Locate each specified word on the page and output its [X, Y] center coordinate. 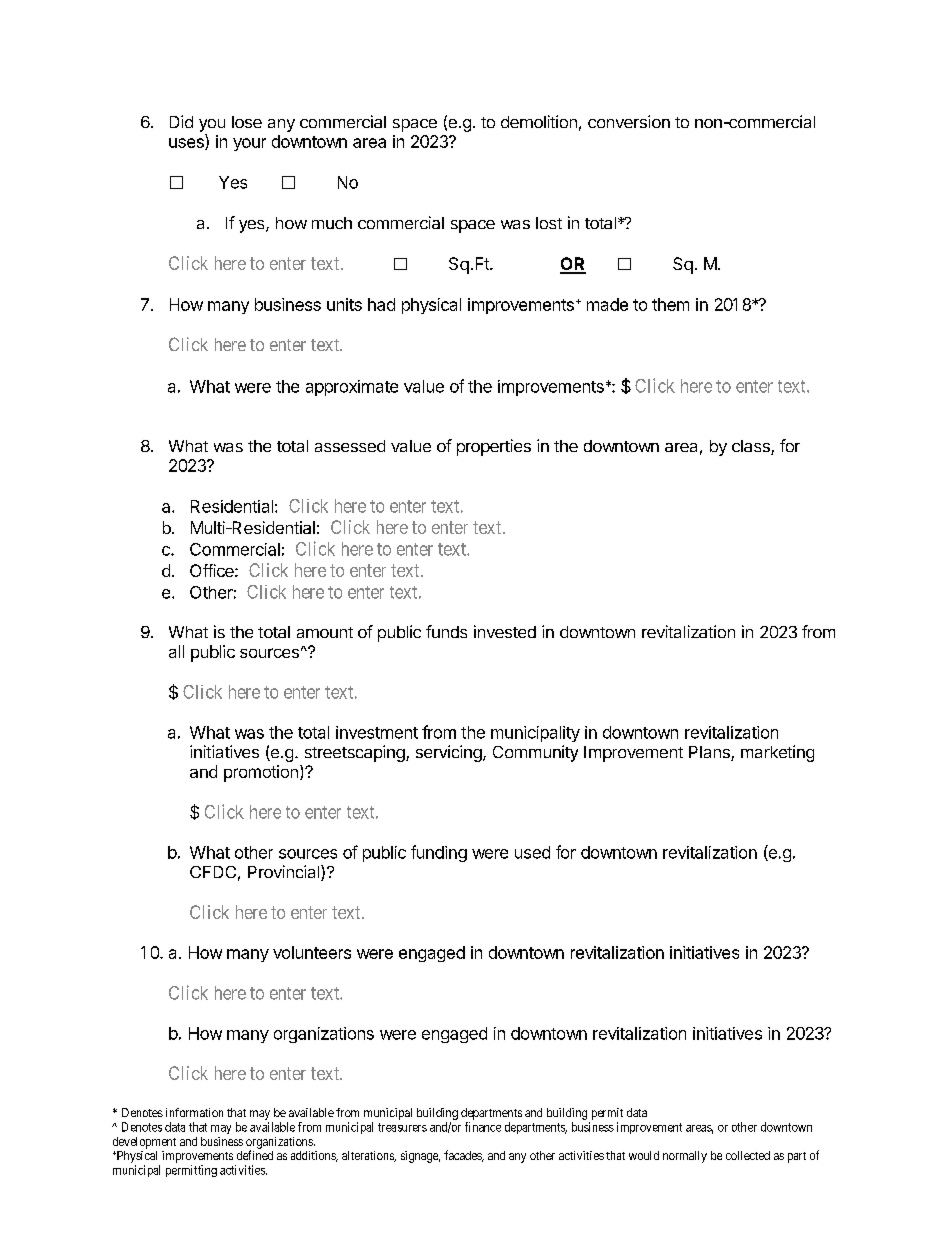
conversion [629, 121]
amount [325, 632]
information [194, 1112]
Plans [710, 753]
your [249, 144]
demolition [539, 121]
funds [446, 631]
